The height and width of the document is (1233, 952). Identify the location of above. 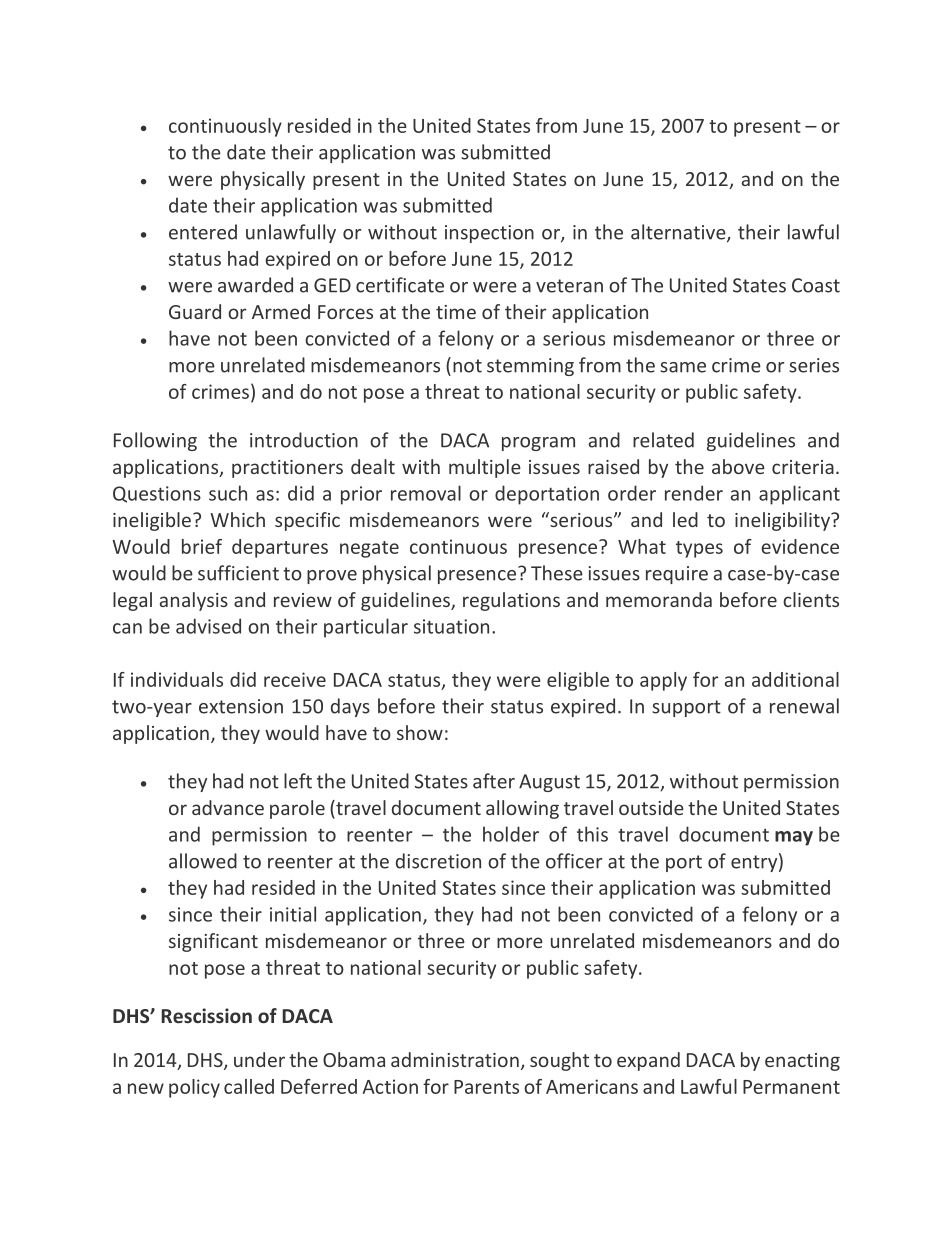
(738, 466).
